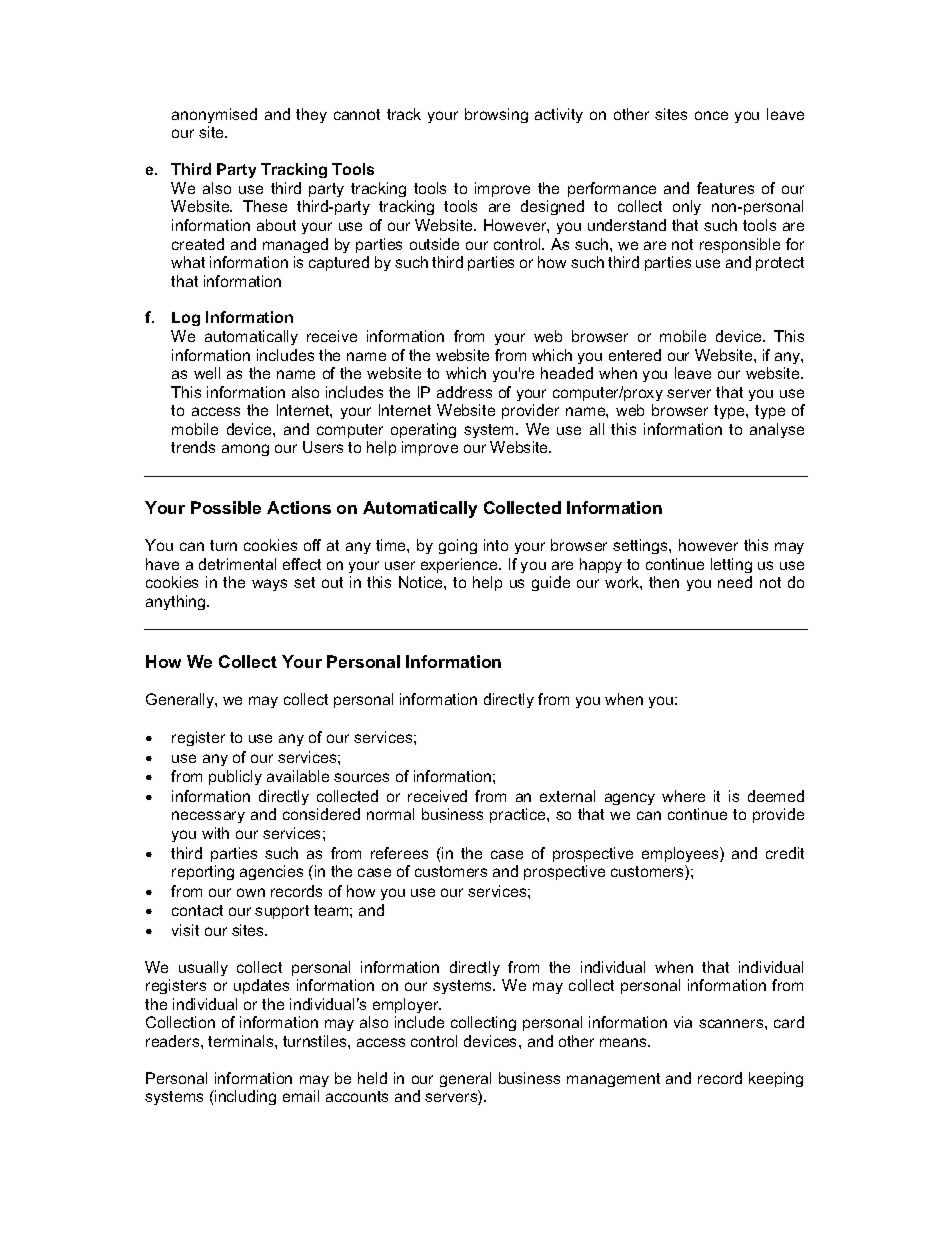  Describe the element at coordinates (242, 1041) in the screenshot. I see `terminals` at that location.
